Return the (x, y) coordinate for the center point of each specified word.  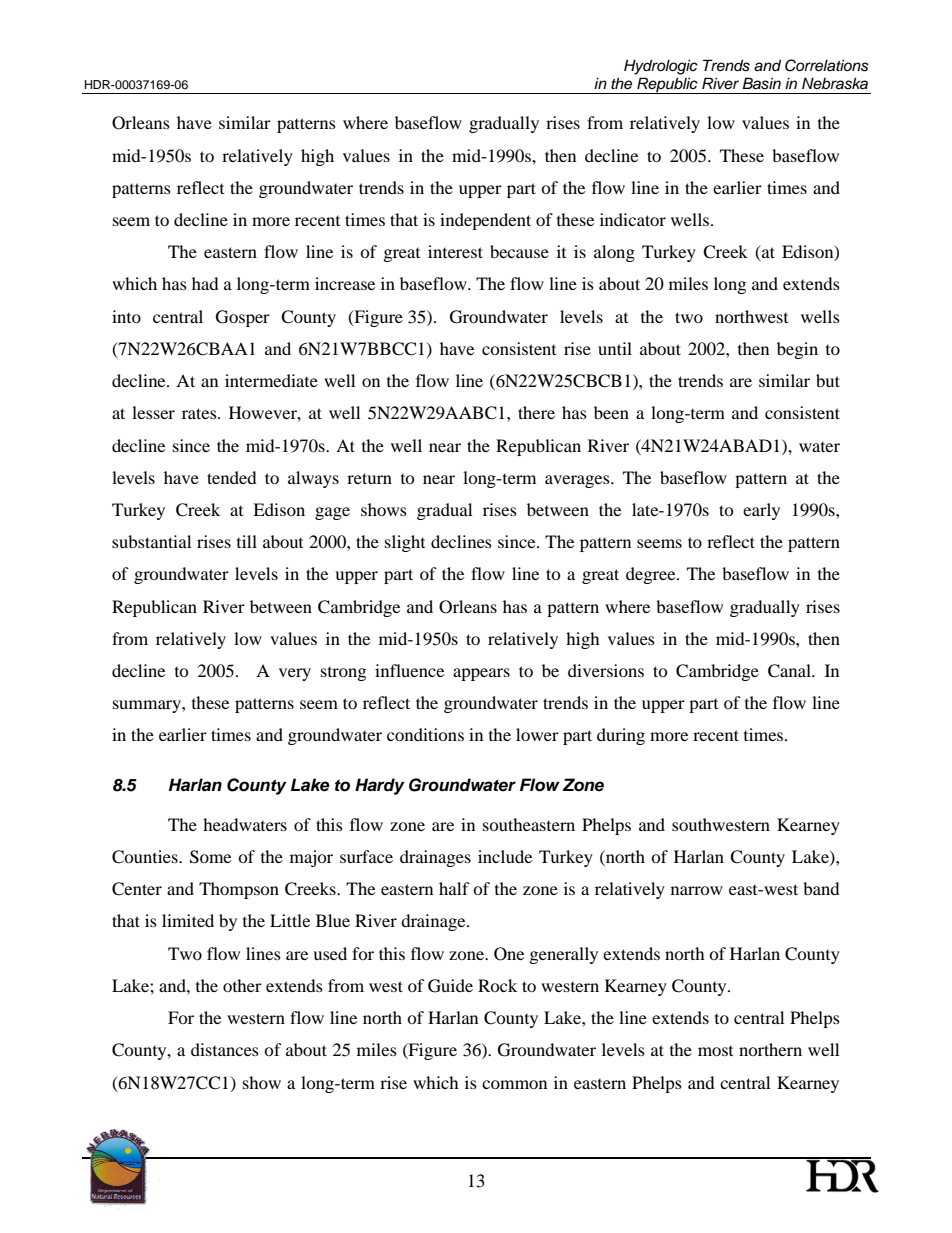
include (505, 856)
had (205, 283)
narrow (697, 890)
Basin (761, 83)
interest (455, 251)
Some (210, 857)
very (295, 674)
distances (225, 1049)
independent (485, 221)
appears (481, 674)
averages (578, 481)
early (761, 511)
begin (797, 350)
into (126, 316)
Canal (790, 671)
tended (232, 477)
